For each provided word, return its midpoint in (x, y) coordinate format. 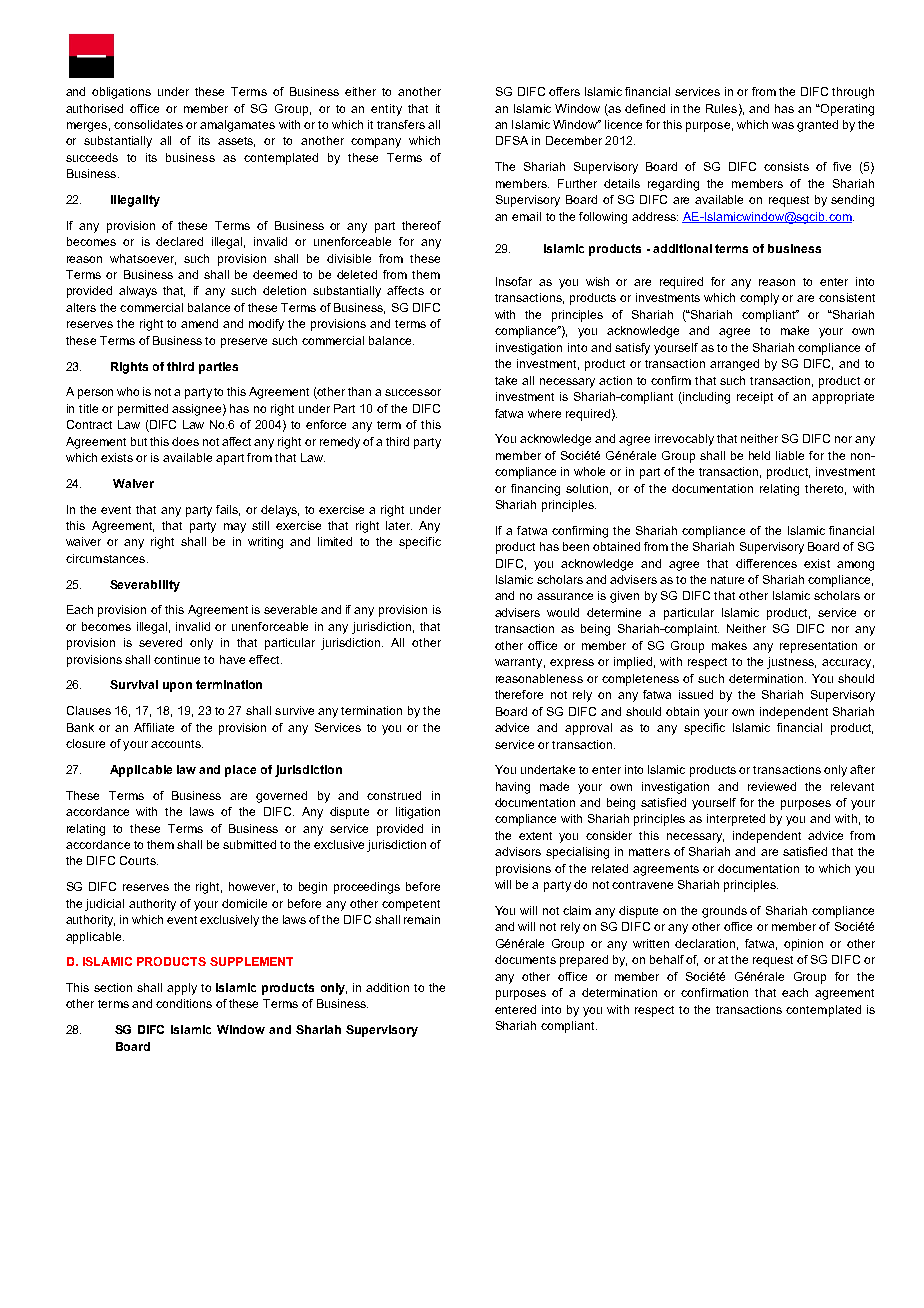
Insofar (514, 281)
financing (535, 490)
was (783, 125)
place (240, 771)
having (513, 788)
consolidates (148, 124)
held (759, 455)
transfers (401, 124)
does (185, 441)
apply (182, 989)
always (138, 292)
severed (160, 642)
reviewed (772, 786)
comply (759, 299)
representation (818, 647)
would (563, 612)
